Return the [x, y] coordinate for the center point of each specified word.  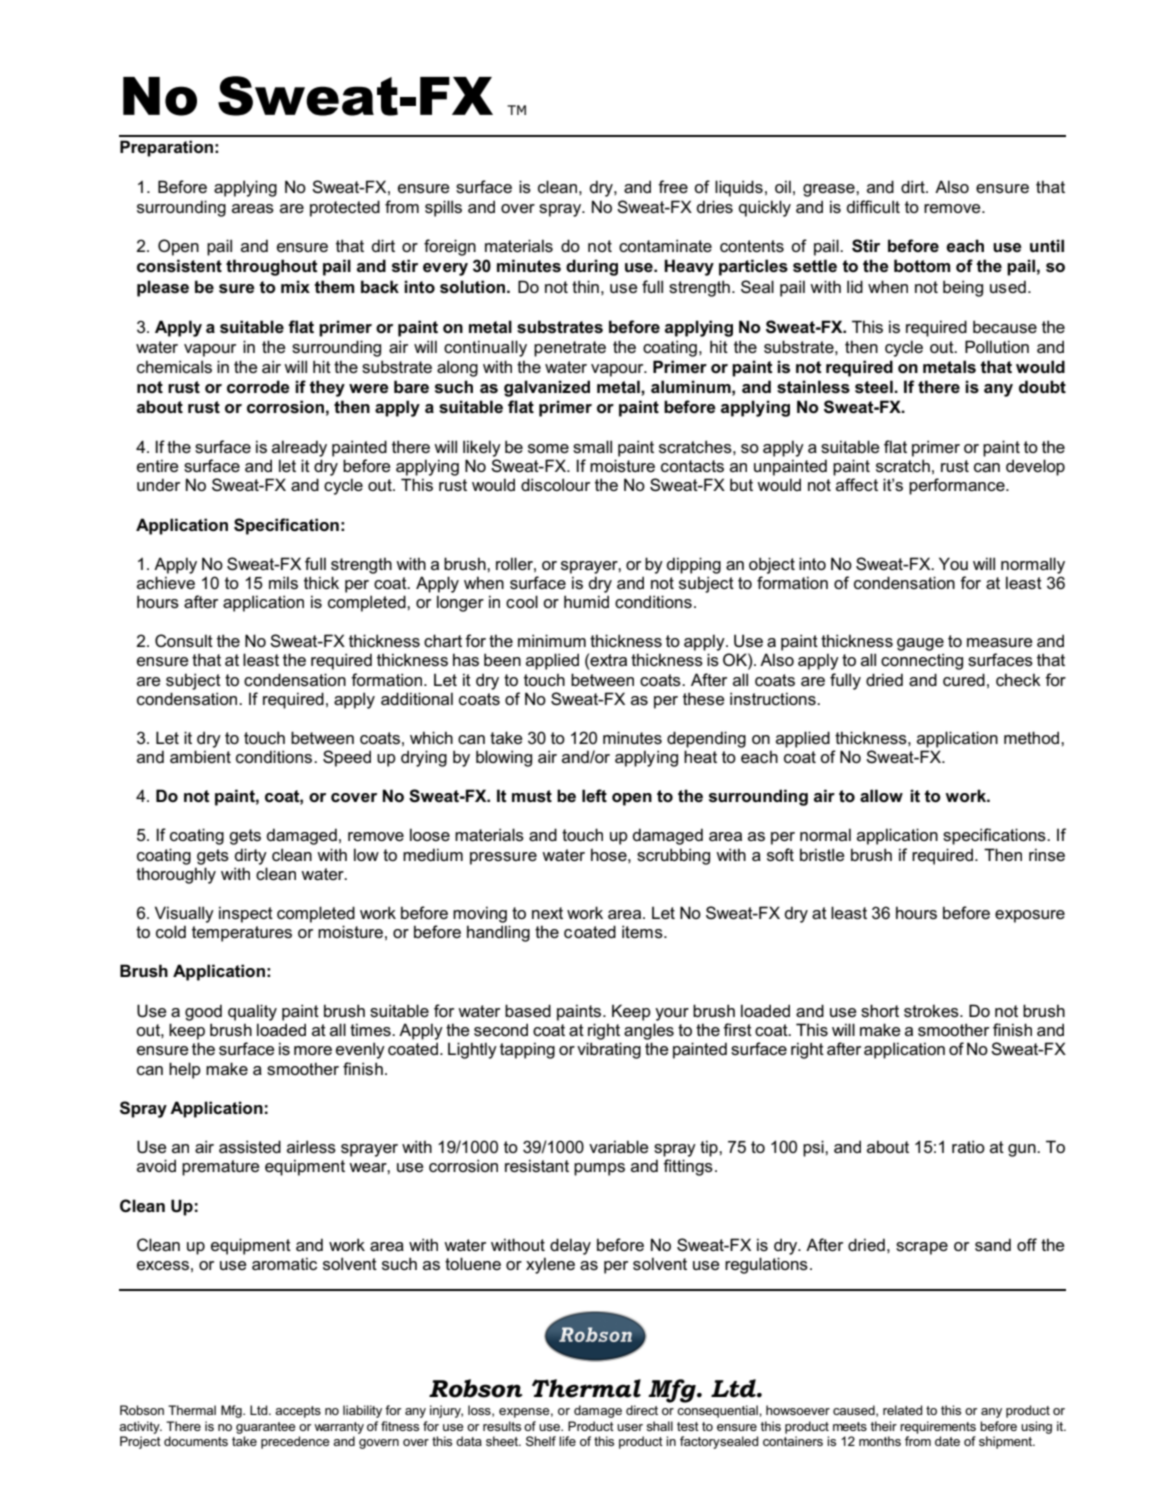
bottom [922, 265]
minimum [552, 640]
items [643, 932]
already [299, 448]
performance [958, 486]
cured [964, 680]
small [592, 447]
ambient [200, 756]
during [592, 267]
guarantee [266, 1428]
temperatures [242, 934]
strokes [932, 1011]
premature [221, 1168]
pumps [599, 1169]
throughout [272, 267]
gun [1023, 1150]
